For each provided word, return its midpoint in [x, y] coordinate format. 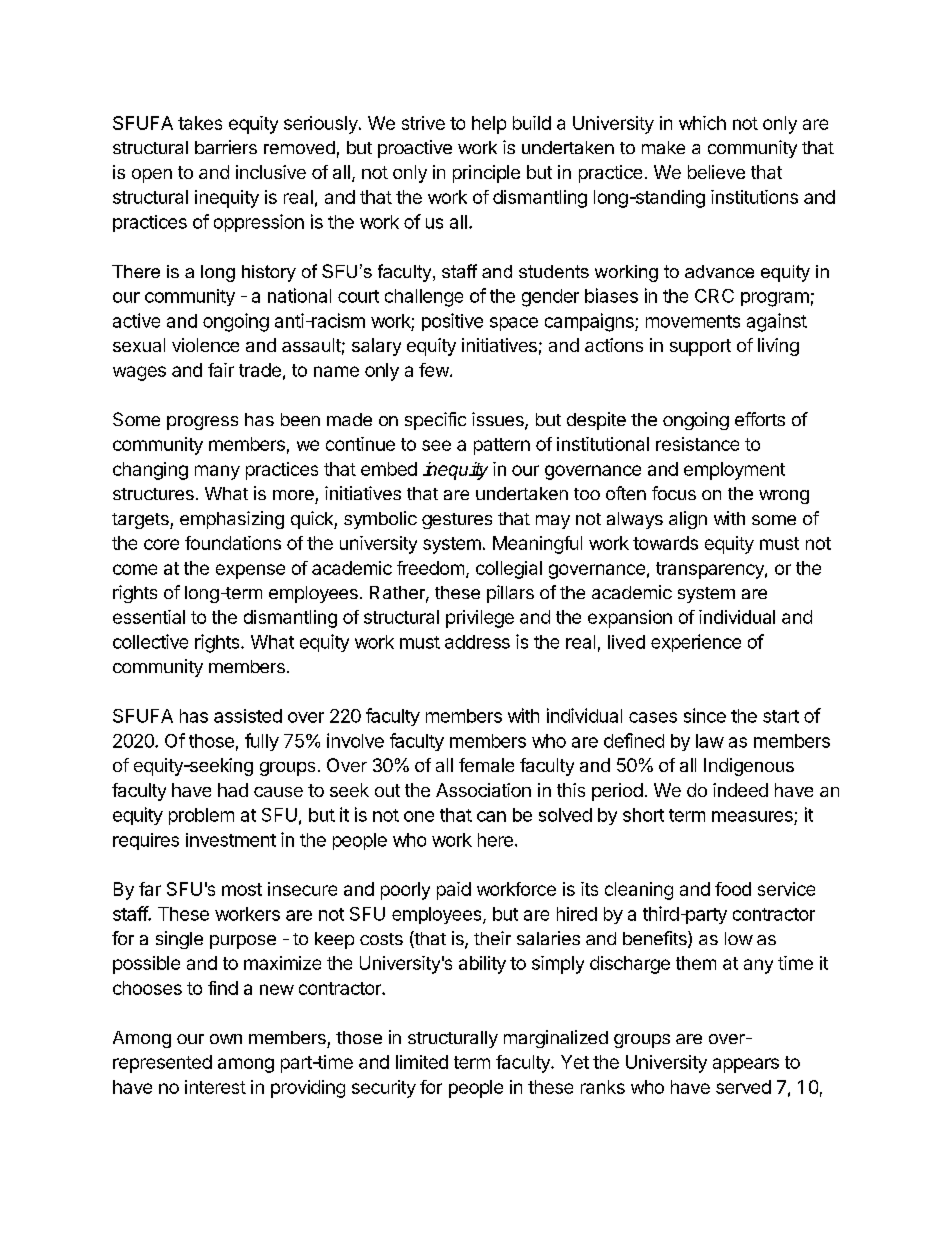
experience [696, 643]
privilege [480, 619]
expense [250, 571]
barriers [226, 147]
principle [486, 174]
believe [716, 172]
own [226, 1039]
